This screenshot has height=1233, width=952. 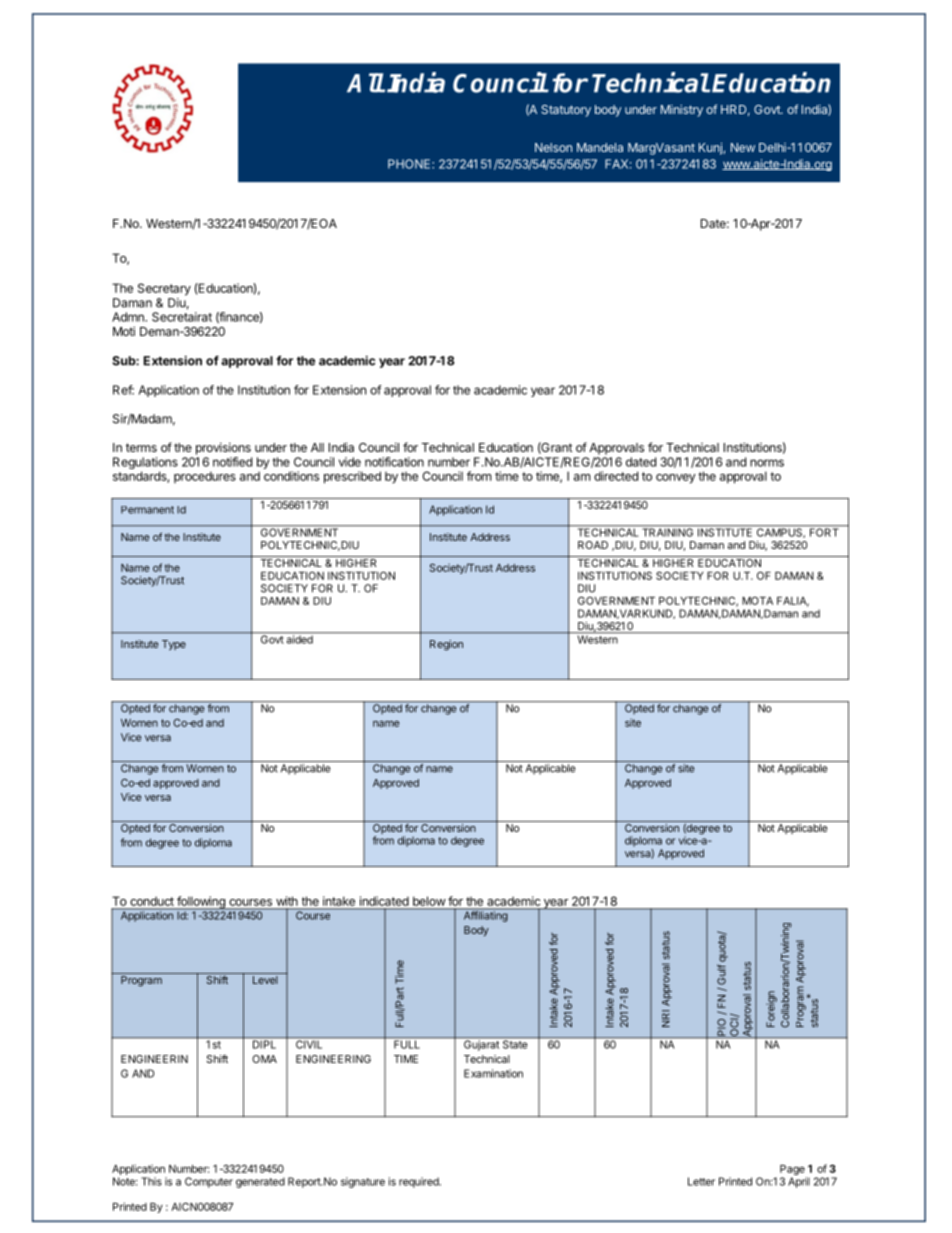 I want to click on Nelson, so click(x=553, y=147).
